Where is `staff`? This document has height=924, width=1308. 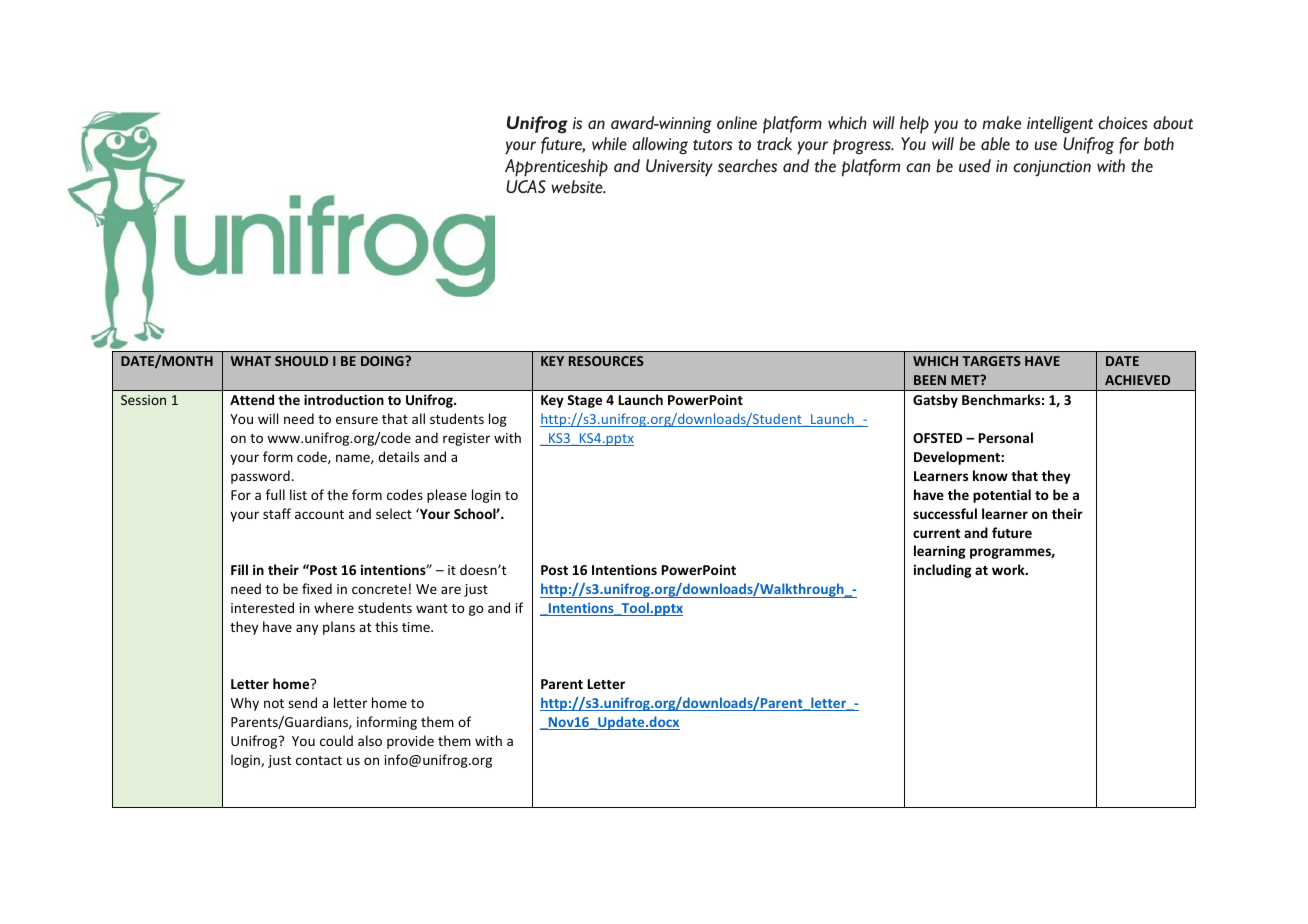 staff is located at coordinates (277, 513).
